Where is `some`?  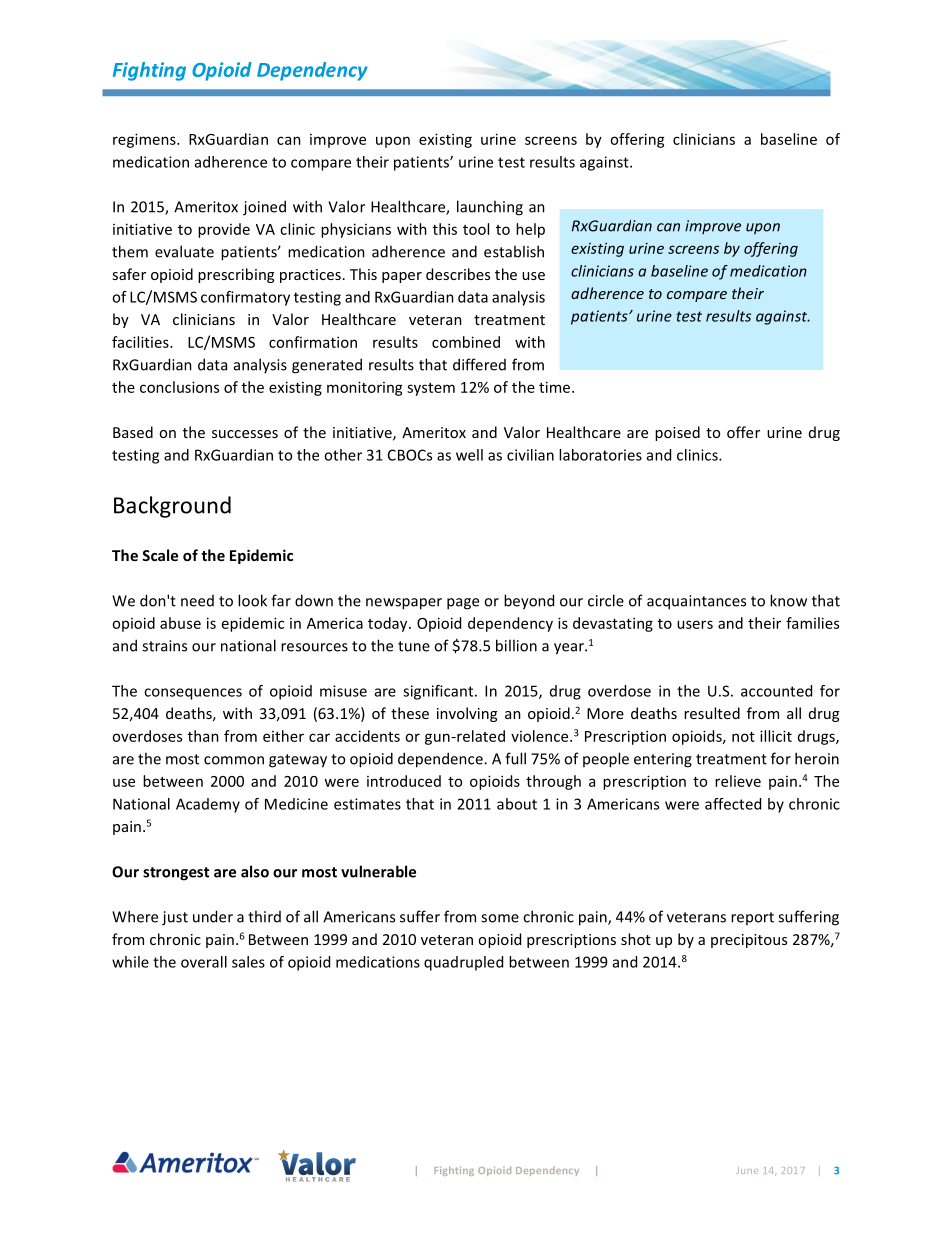
some is located at coordinates (500, 918).
